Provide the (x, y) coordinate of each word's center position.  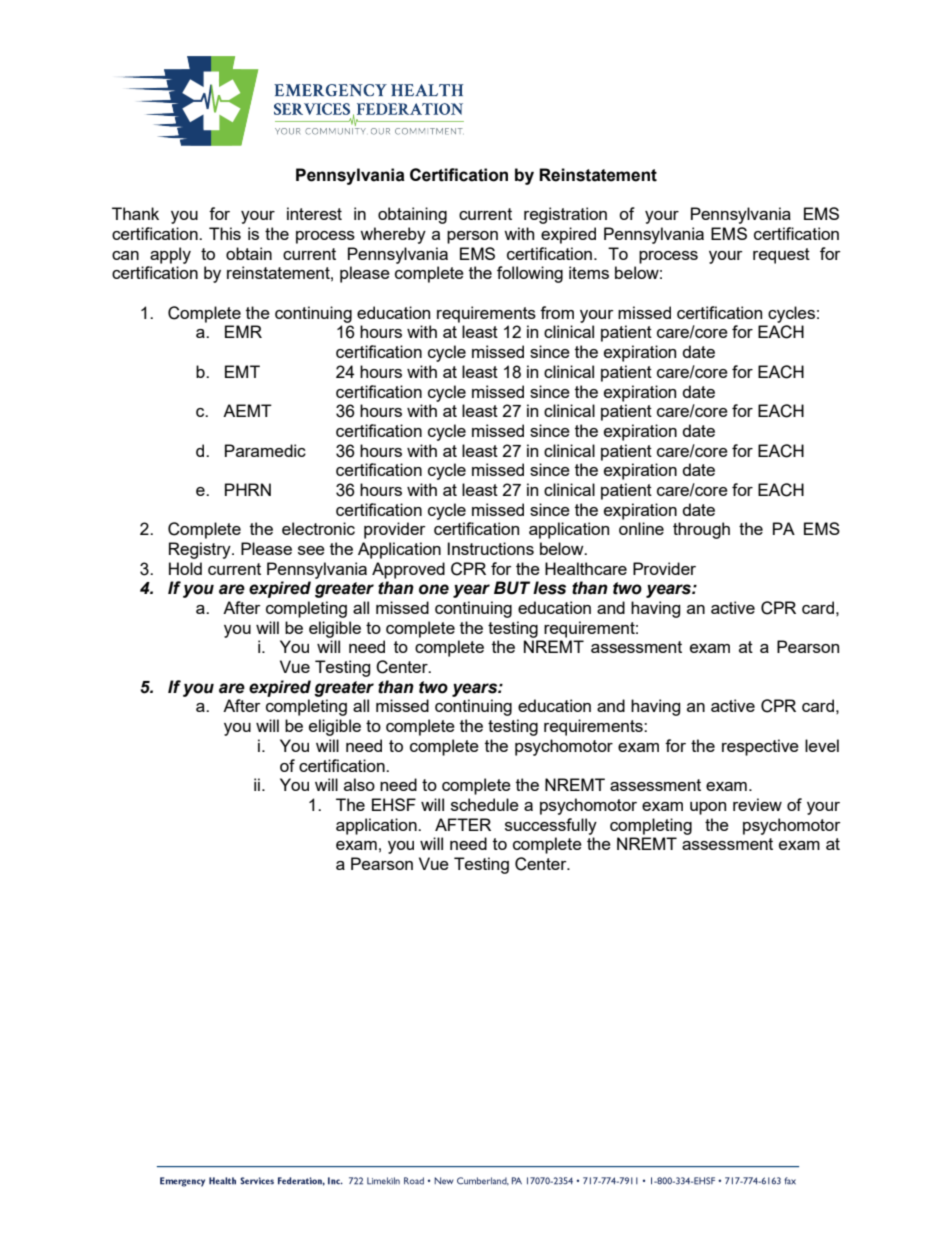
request (781, 256)
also (359, 784)
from (557, 312)
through (701, 530)
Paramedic (265, 450)
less (549, 588)
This (225, 233)
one (434, 589)
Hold (185, 568)
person (472, 237)
